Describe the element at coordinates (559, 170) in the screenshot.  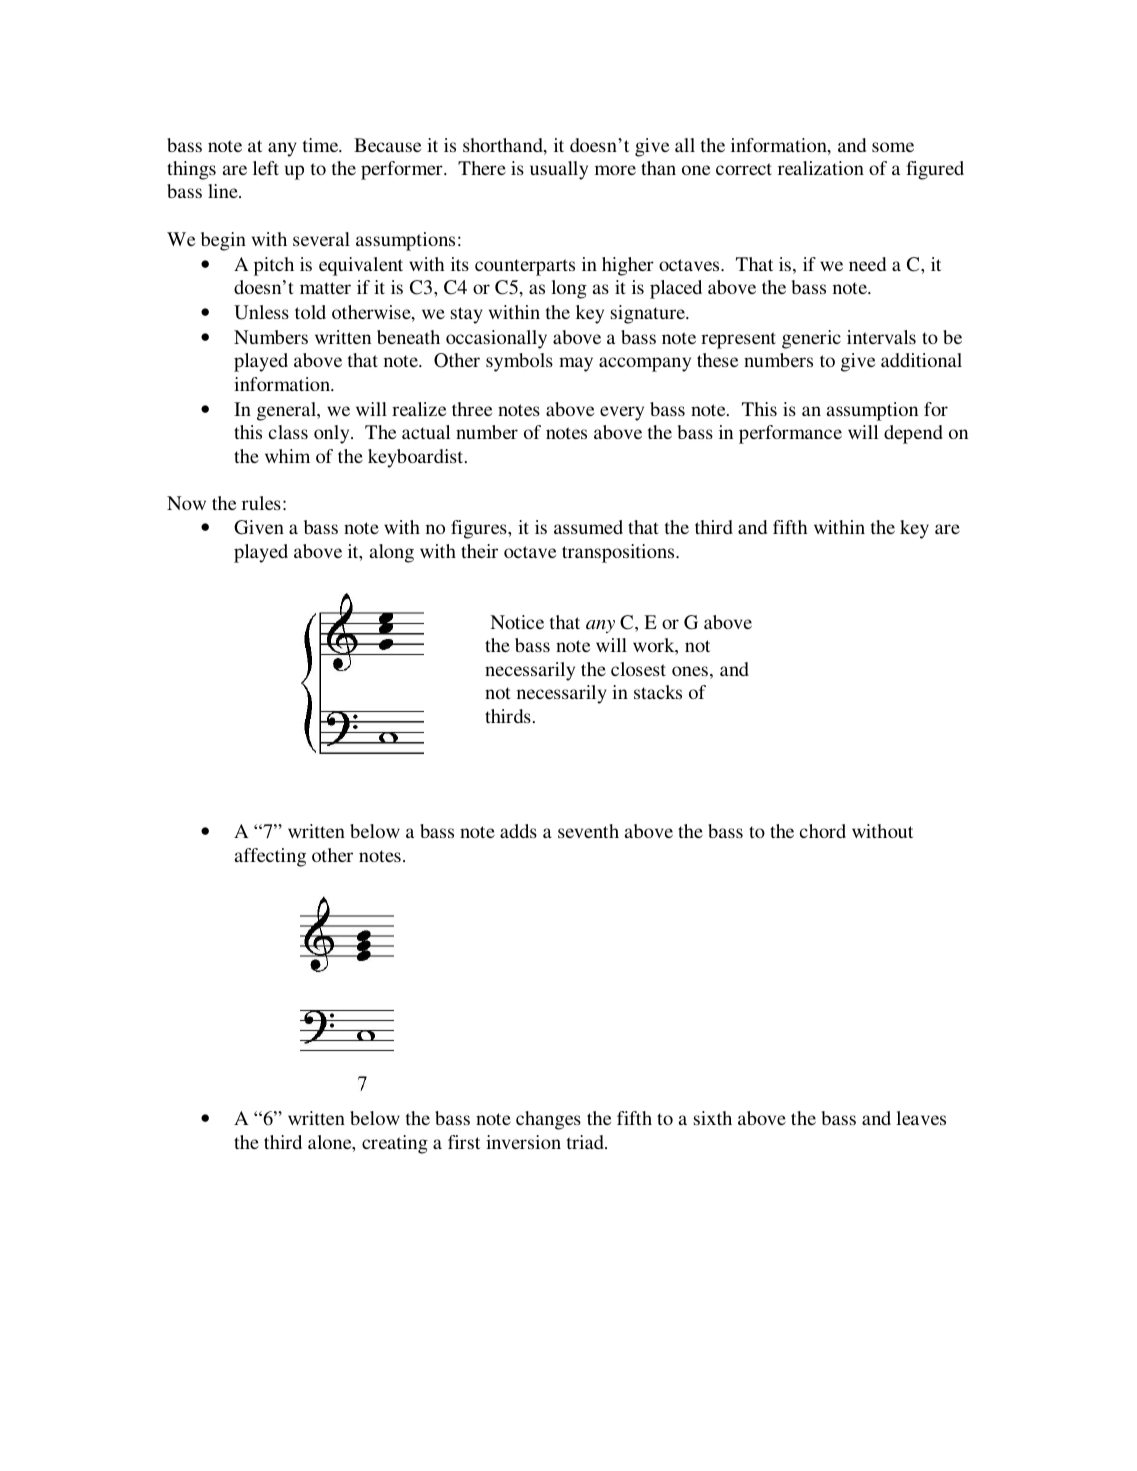
I see `usually` at that location.
